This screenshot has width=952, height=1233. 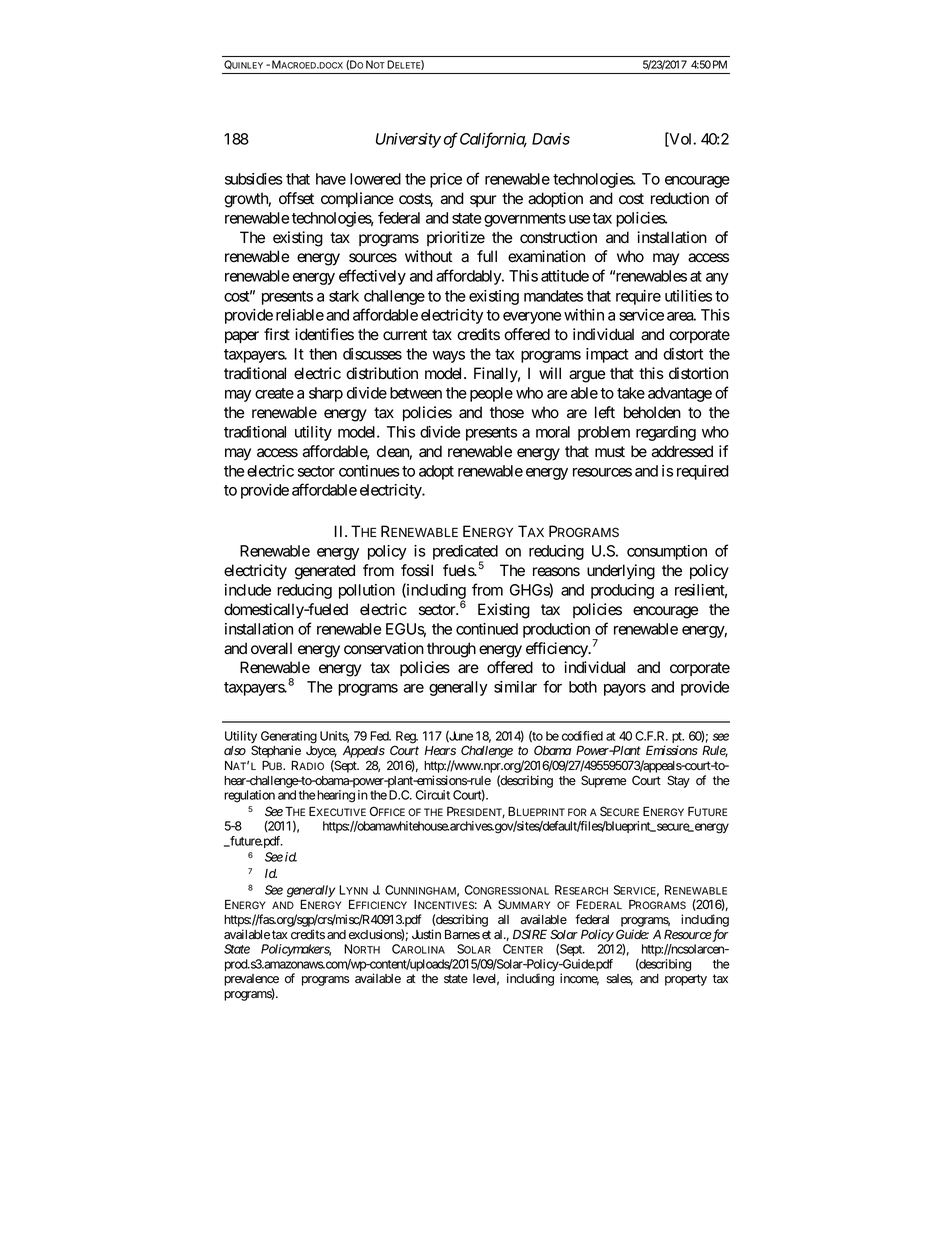 What do you see at coordinates (323, 354) in the screenshot?
I see `then` at bounding box center [323, 354].
